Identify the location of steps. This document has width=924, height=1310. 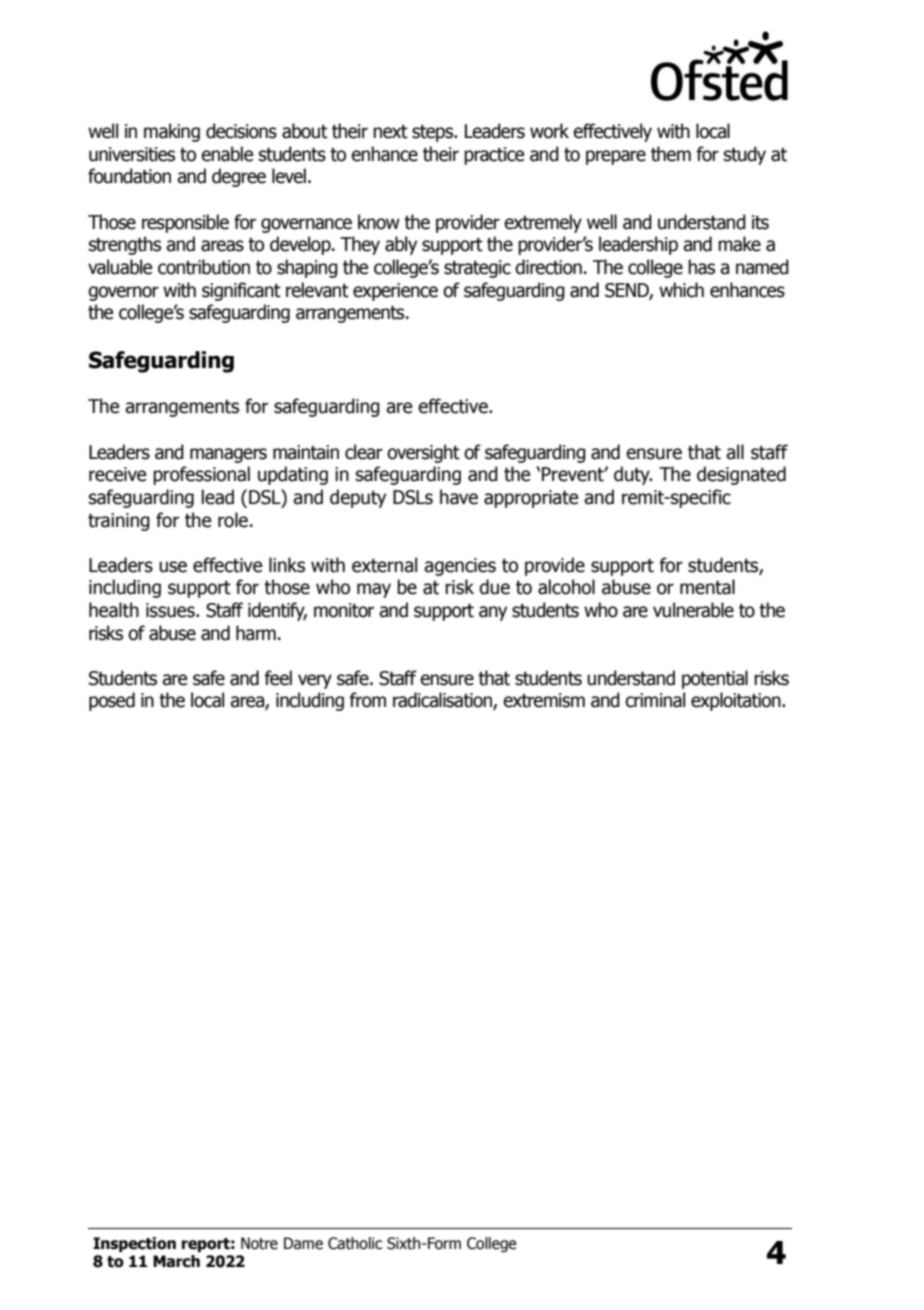
(434, 133).
